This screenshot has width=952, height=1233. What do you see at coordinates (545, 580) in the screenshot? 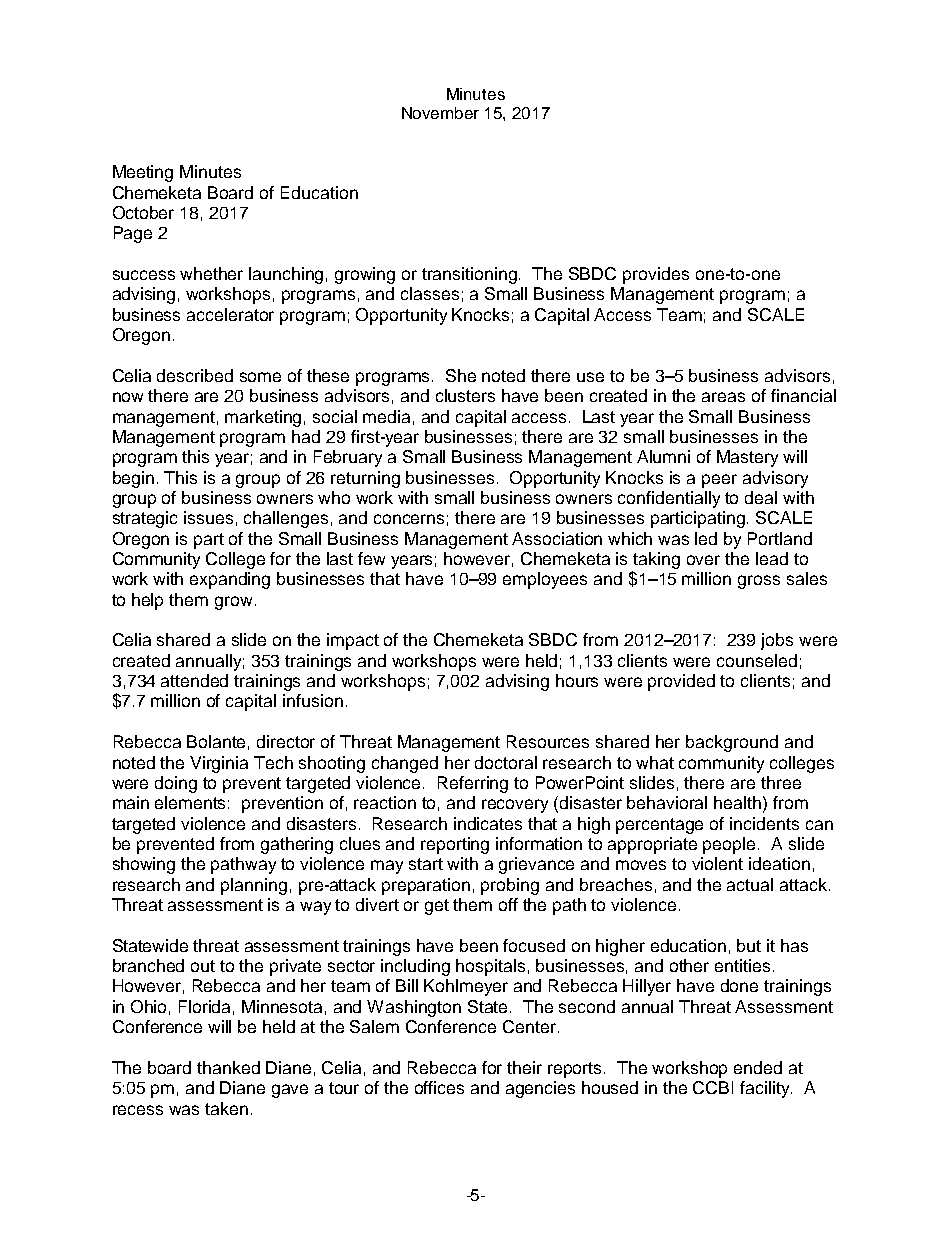
I see `employees` at bounding box center [545, 580].
